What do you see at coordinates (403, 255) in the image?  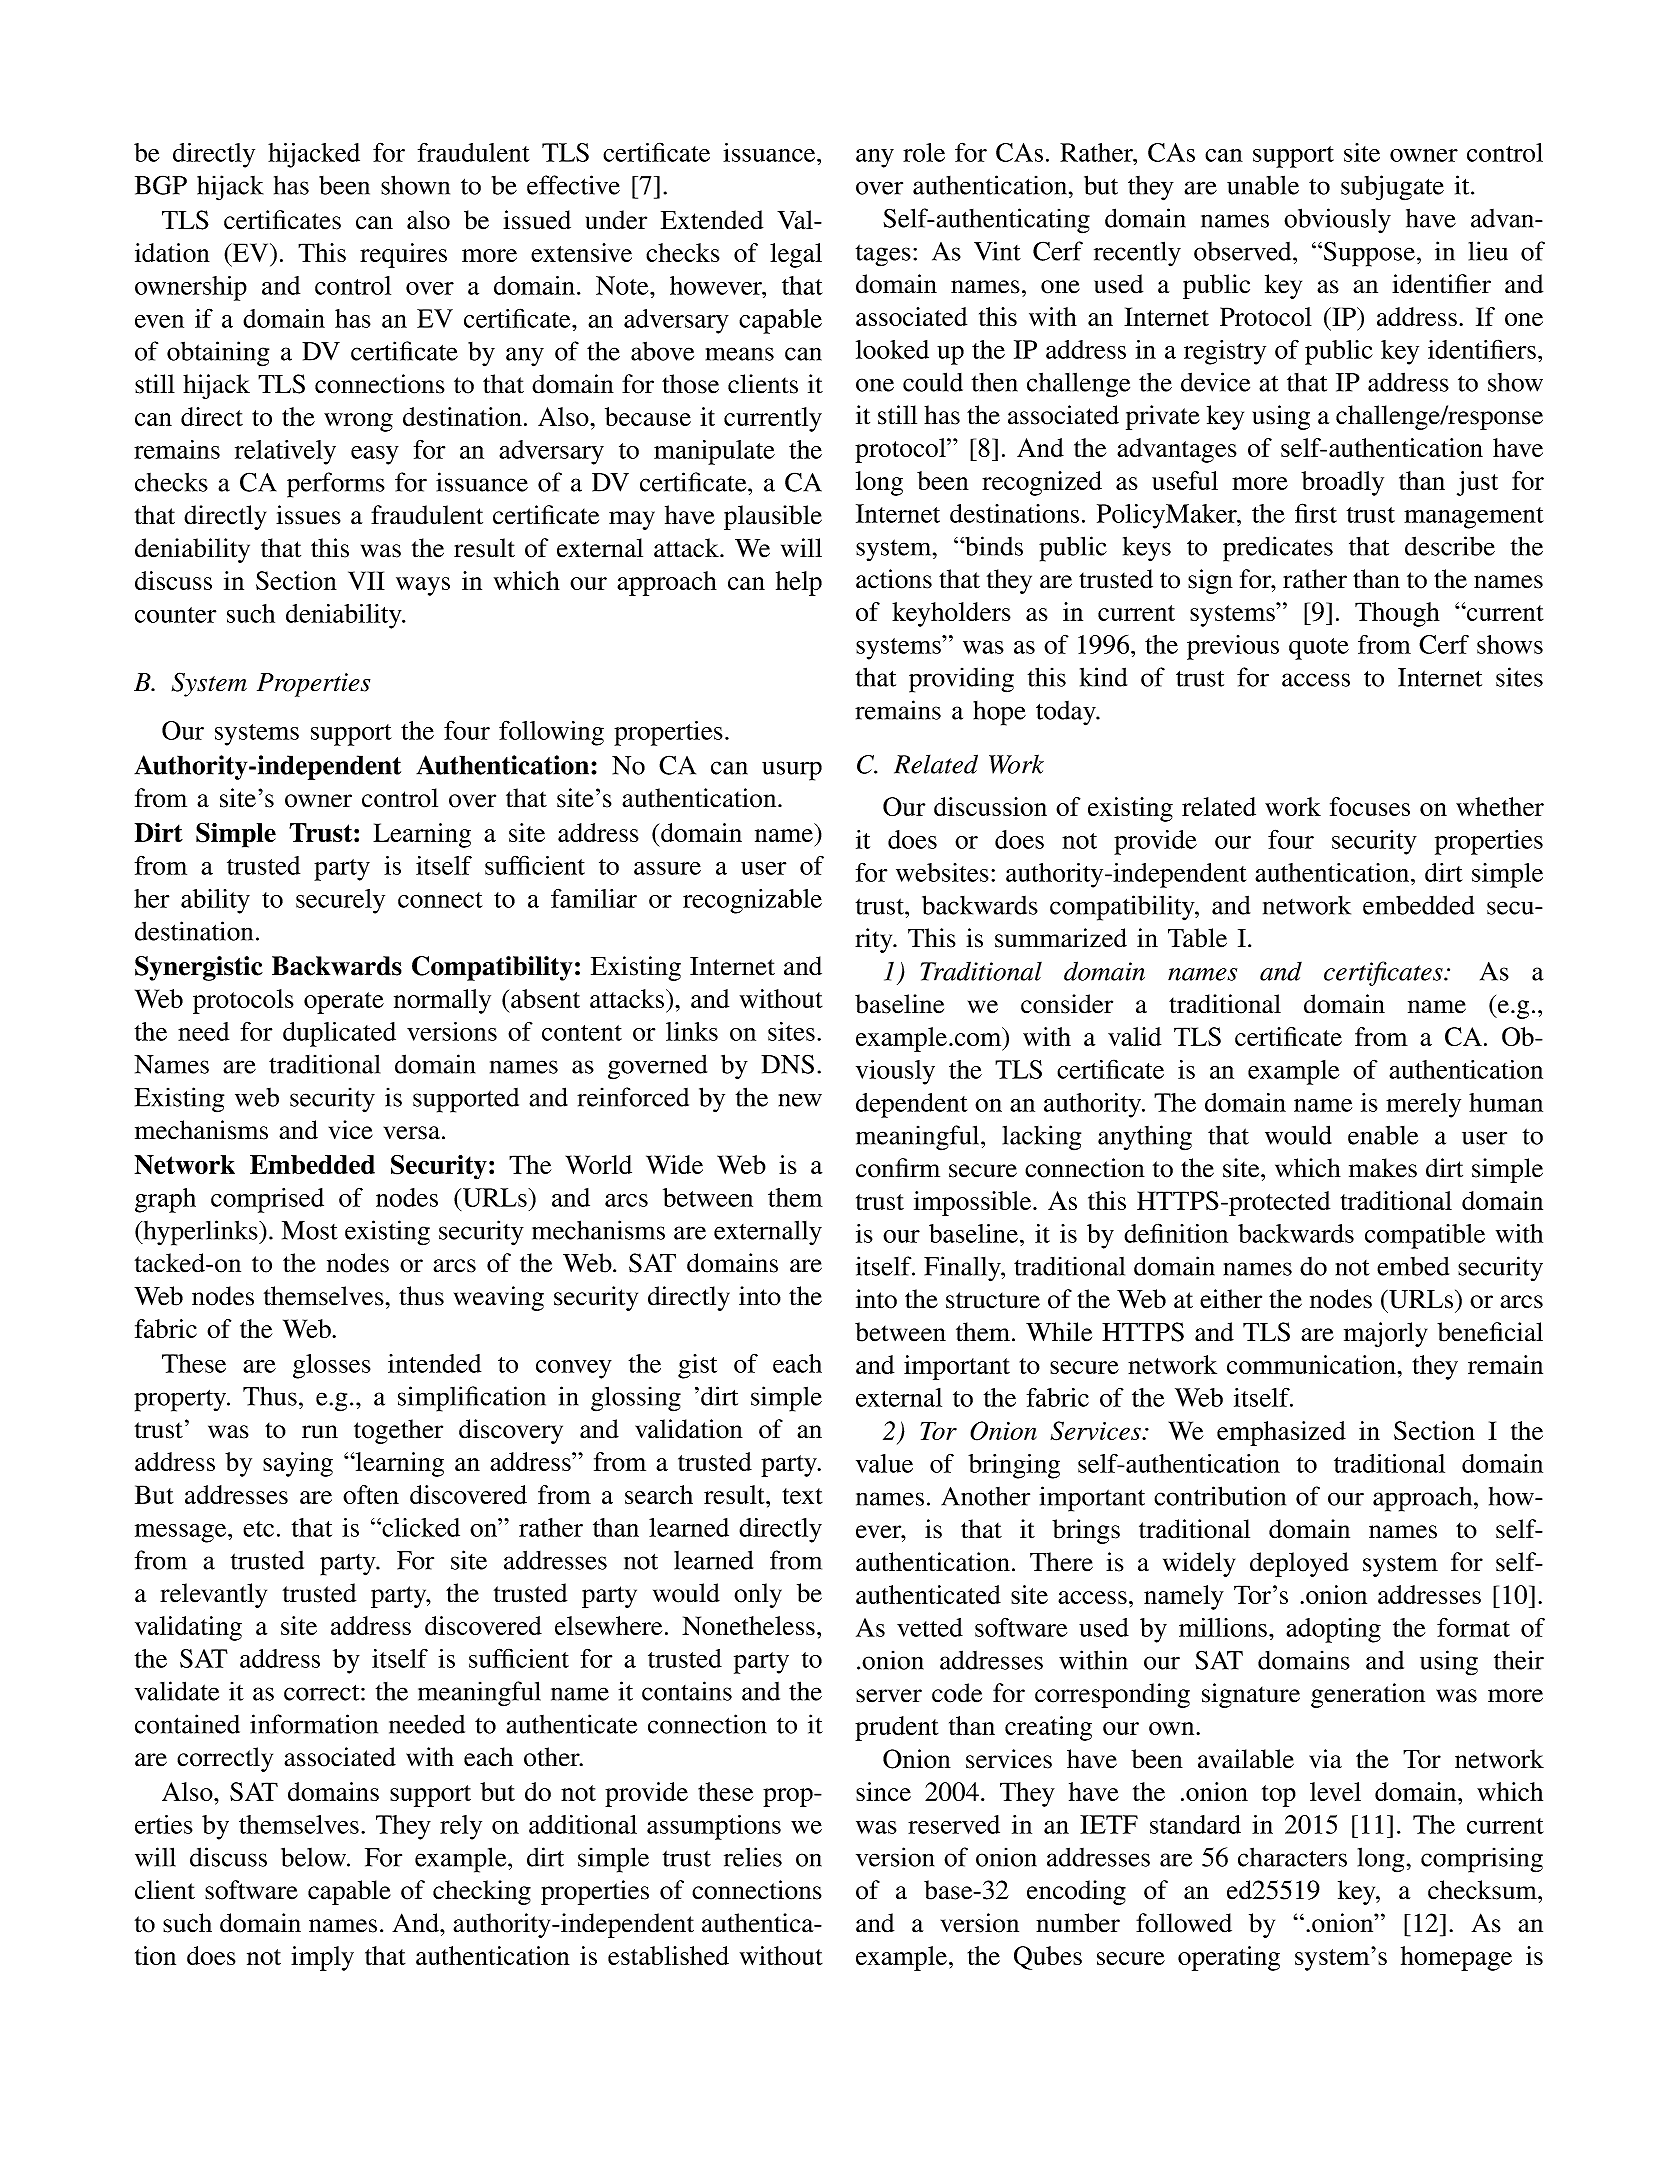 I see `requires` at bounding box center [403, 255].
